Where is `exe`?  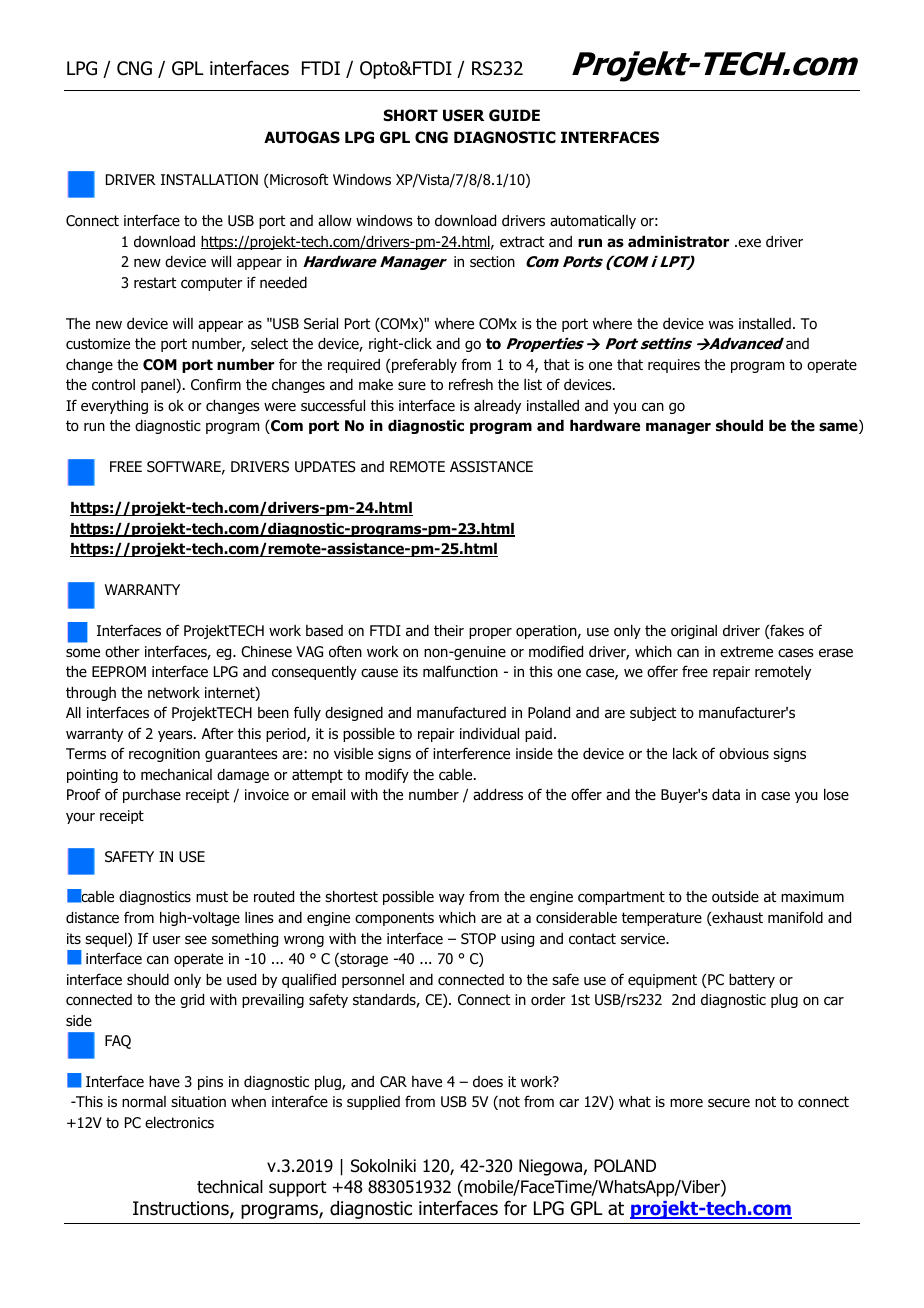
exe is located at coordinates (748, 242).
